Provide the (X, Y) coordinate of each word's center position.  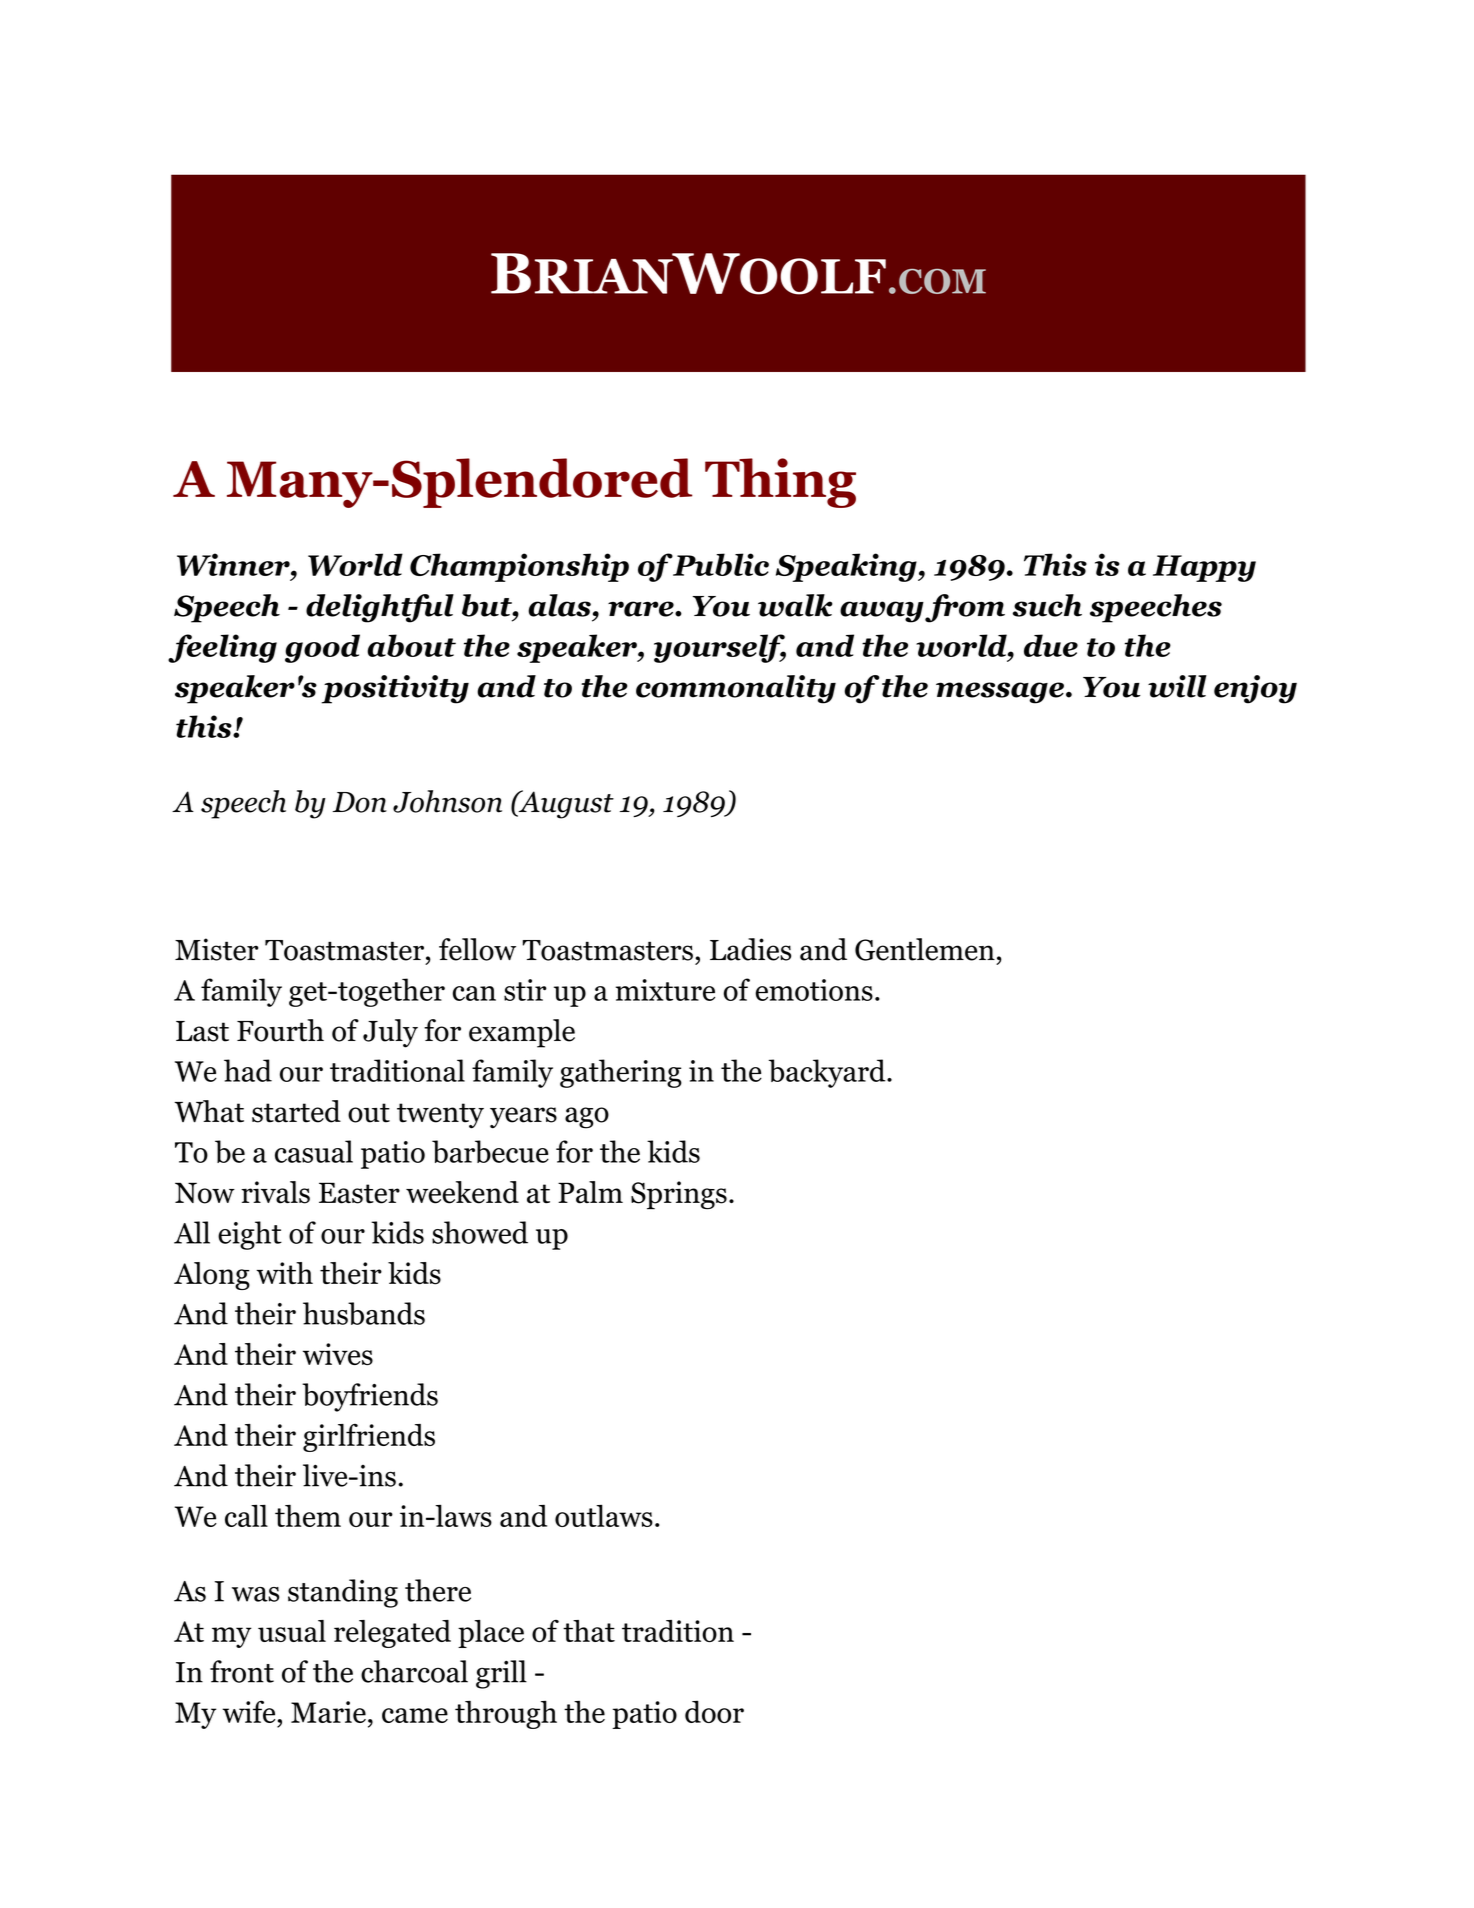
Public (720, 564)
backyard (828, 1073)
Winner (234, 564)
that (589, 1631)
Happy (1204, 568)
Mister (216, 949)
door (714, 1711)
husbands (364, 1313)
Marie (328, 1712)
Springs (679, 1195)
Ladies (750, 949)
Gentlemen (925, 949)
